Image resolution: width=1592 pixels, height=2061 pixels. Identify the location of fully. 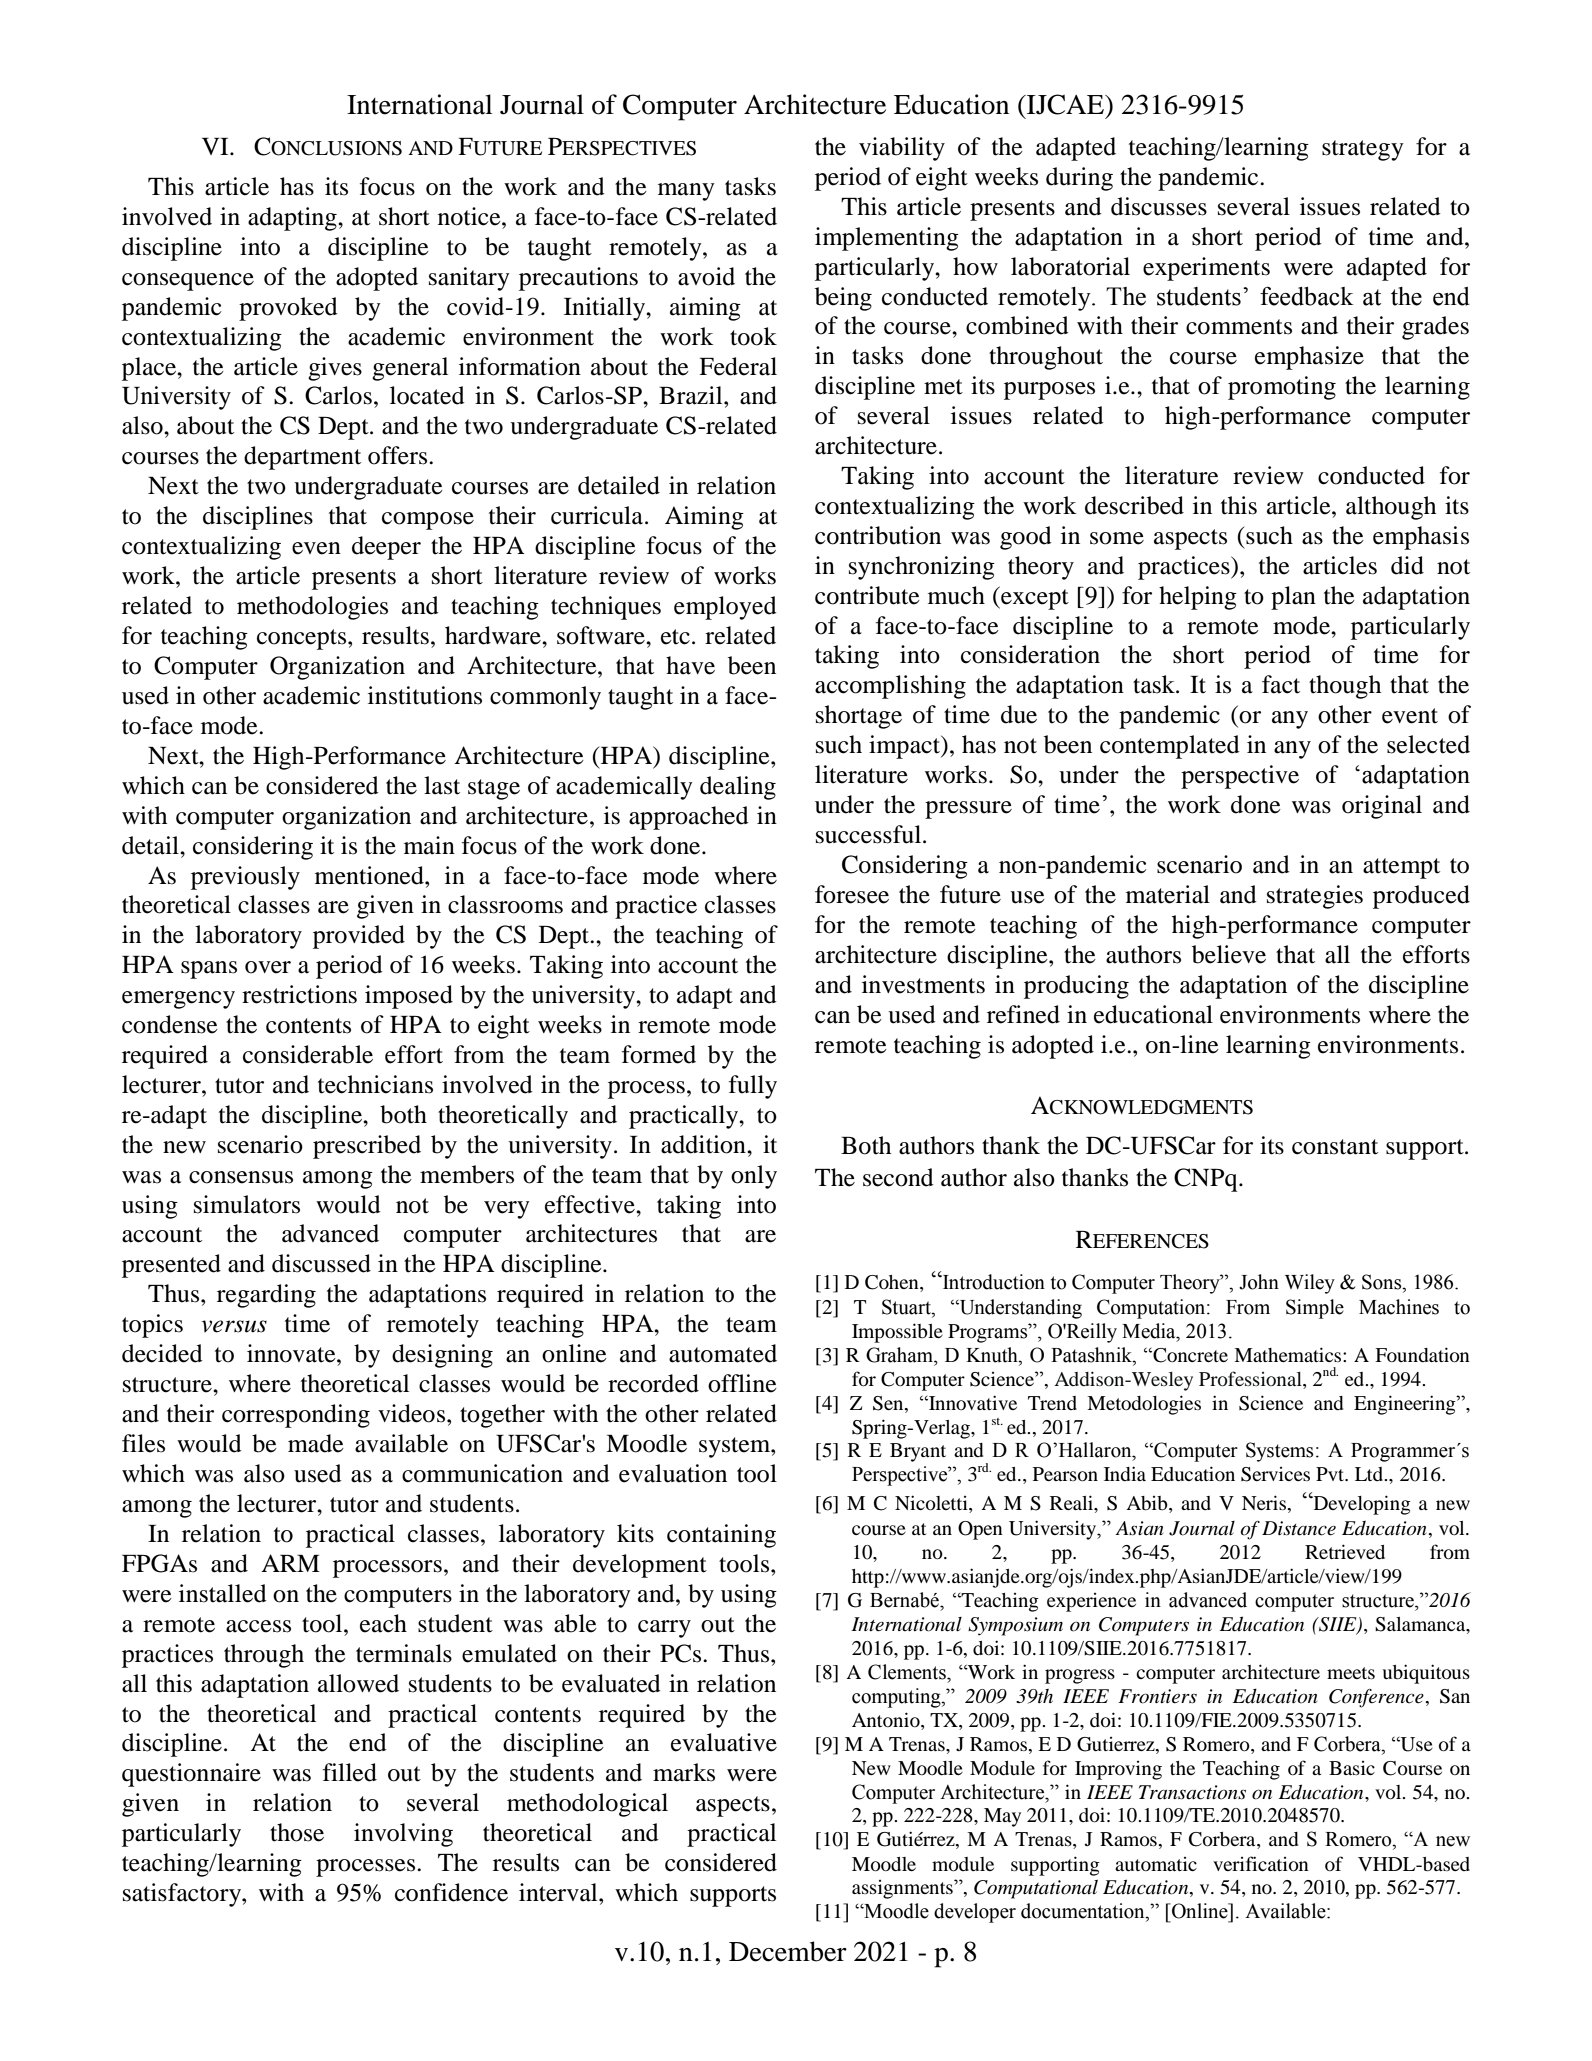
(753, 1087).
